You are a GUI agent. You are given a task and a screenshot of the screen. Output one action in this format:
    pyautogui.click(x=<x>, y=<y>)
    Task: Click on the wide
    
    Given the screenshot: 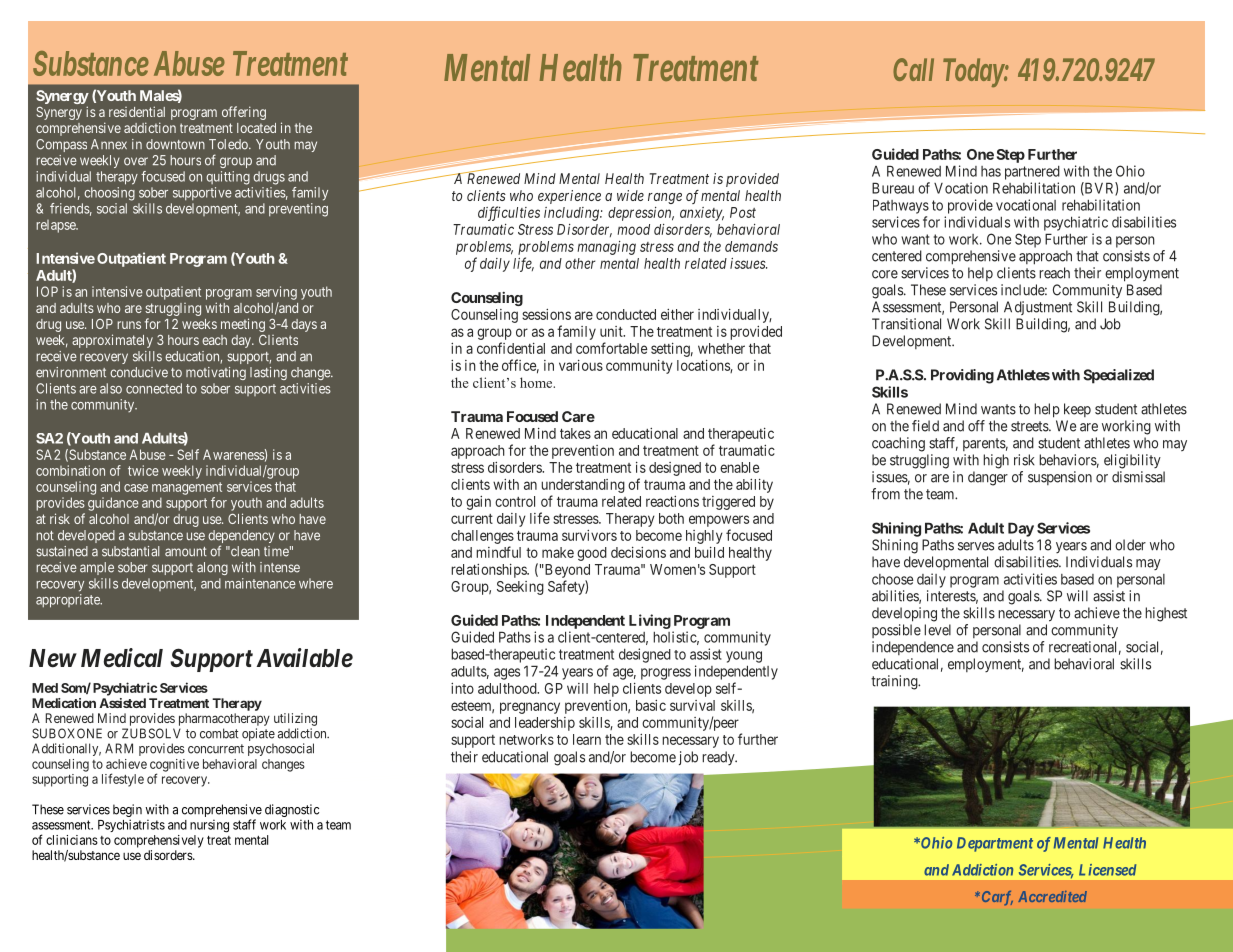 What is the action you would take?
    pyautogui.click(x=630, y=195)
